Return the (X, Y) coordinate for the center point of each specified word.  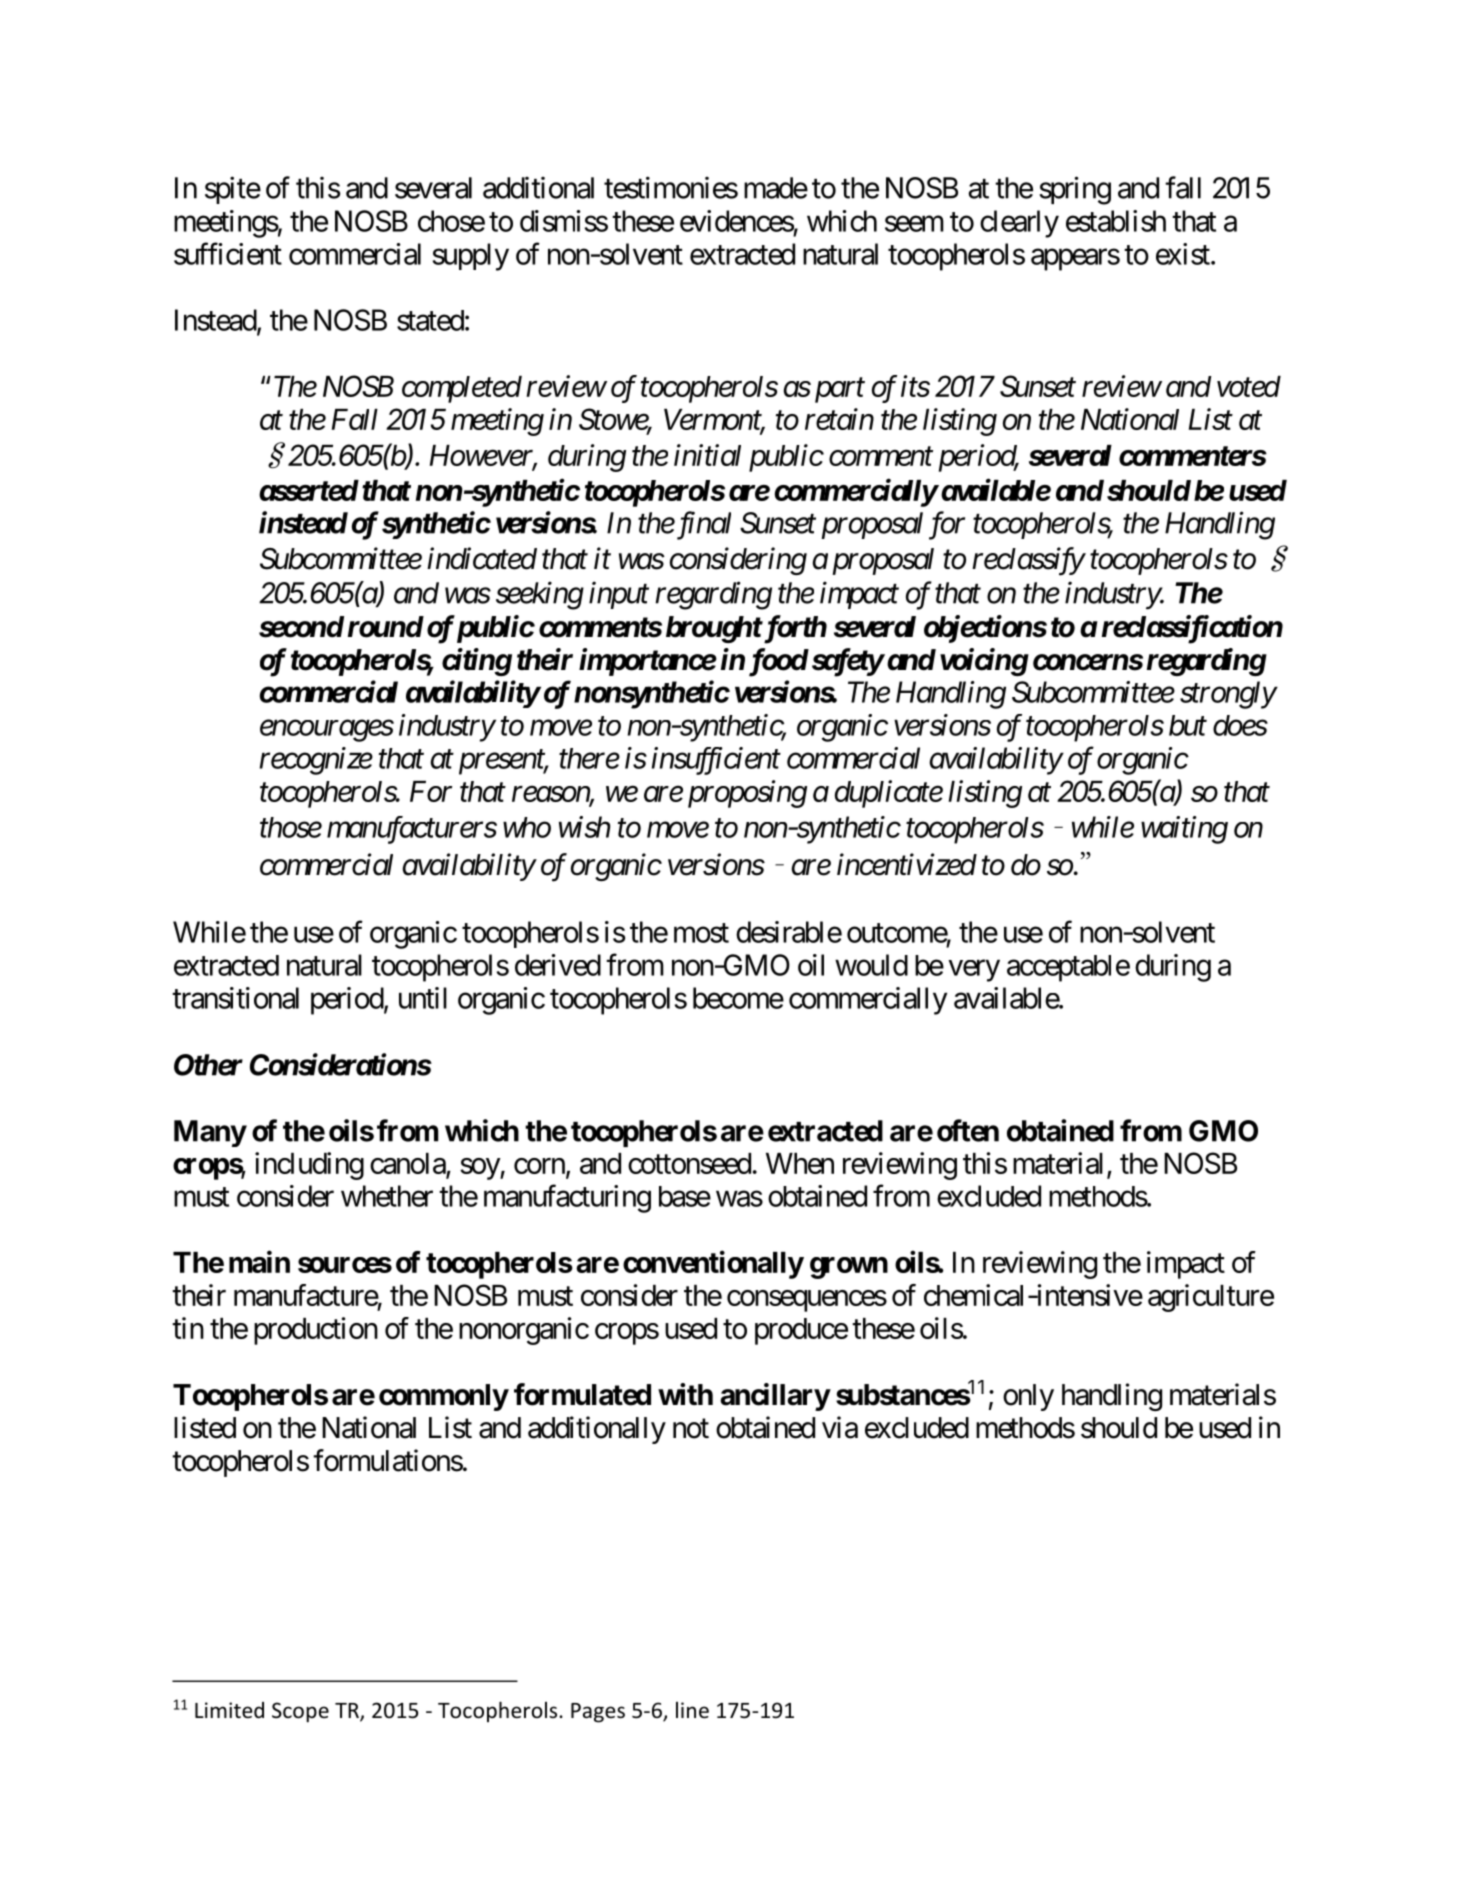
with (685, 1394)
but (1188, 725)
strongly (1228, 695)
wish (584, 827)
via (840, 1427)
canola (408, 1165)
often (968, 1130)
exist (1183, 254)
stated (430, 320)
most (701, 933)
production (316, 1331)
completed (462, 389)
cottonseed (689, 1163)
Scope (300, 1712)
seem (914, 224)
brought (714, 629)
